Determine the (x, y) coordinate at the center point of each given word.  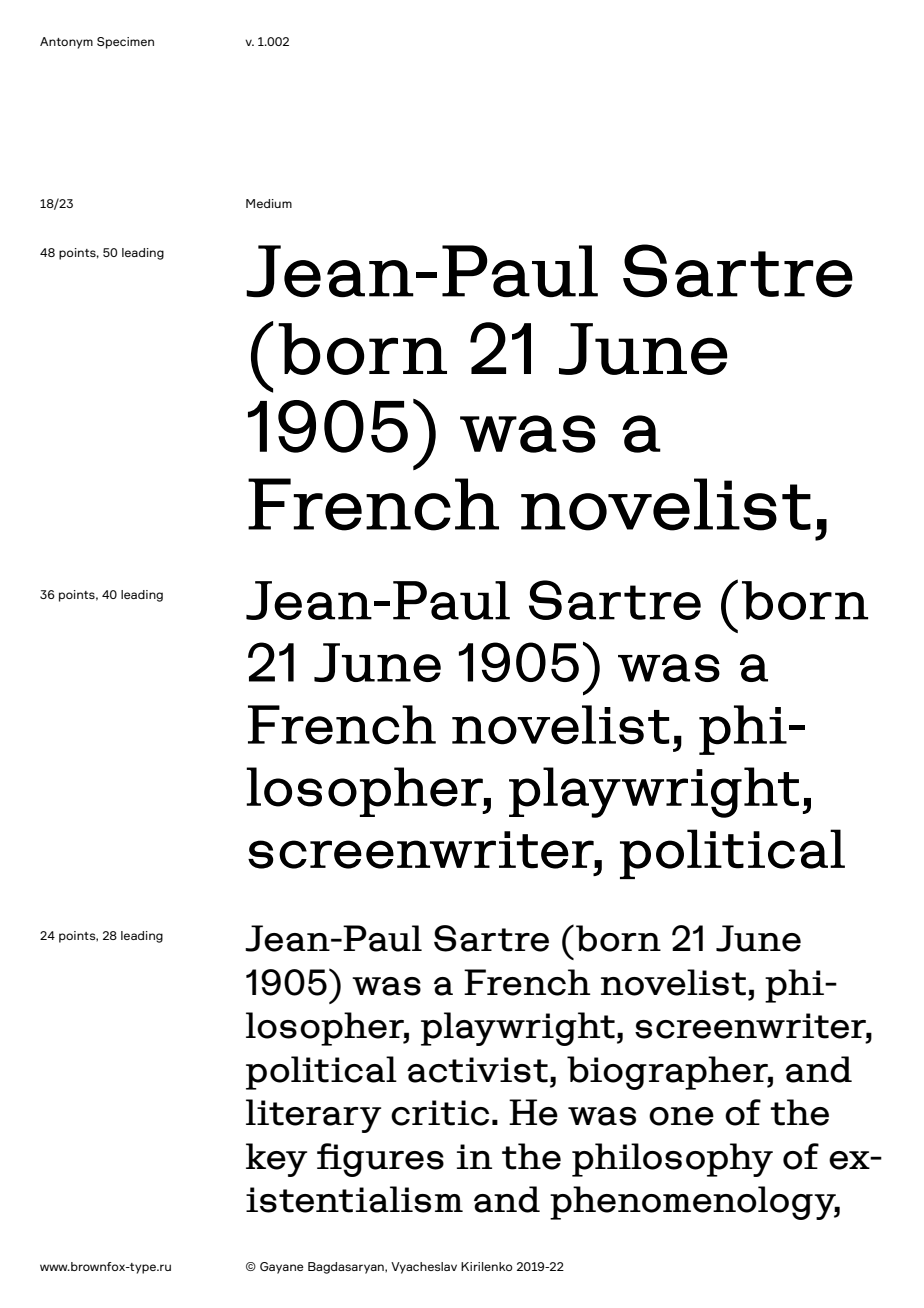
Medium (269, 203)
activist (477, 1070)
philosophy (672, 1160)
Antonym (66, 43)
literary (313, 1116)
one (681, 1116)
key (276, 1160)
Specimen (125, 43)
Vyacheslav (424, 1268)
